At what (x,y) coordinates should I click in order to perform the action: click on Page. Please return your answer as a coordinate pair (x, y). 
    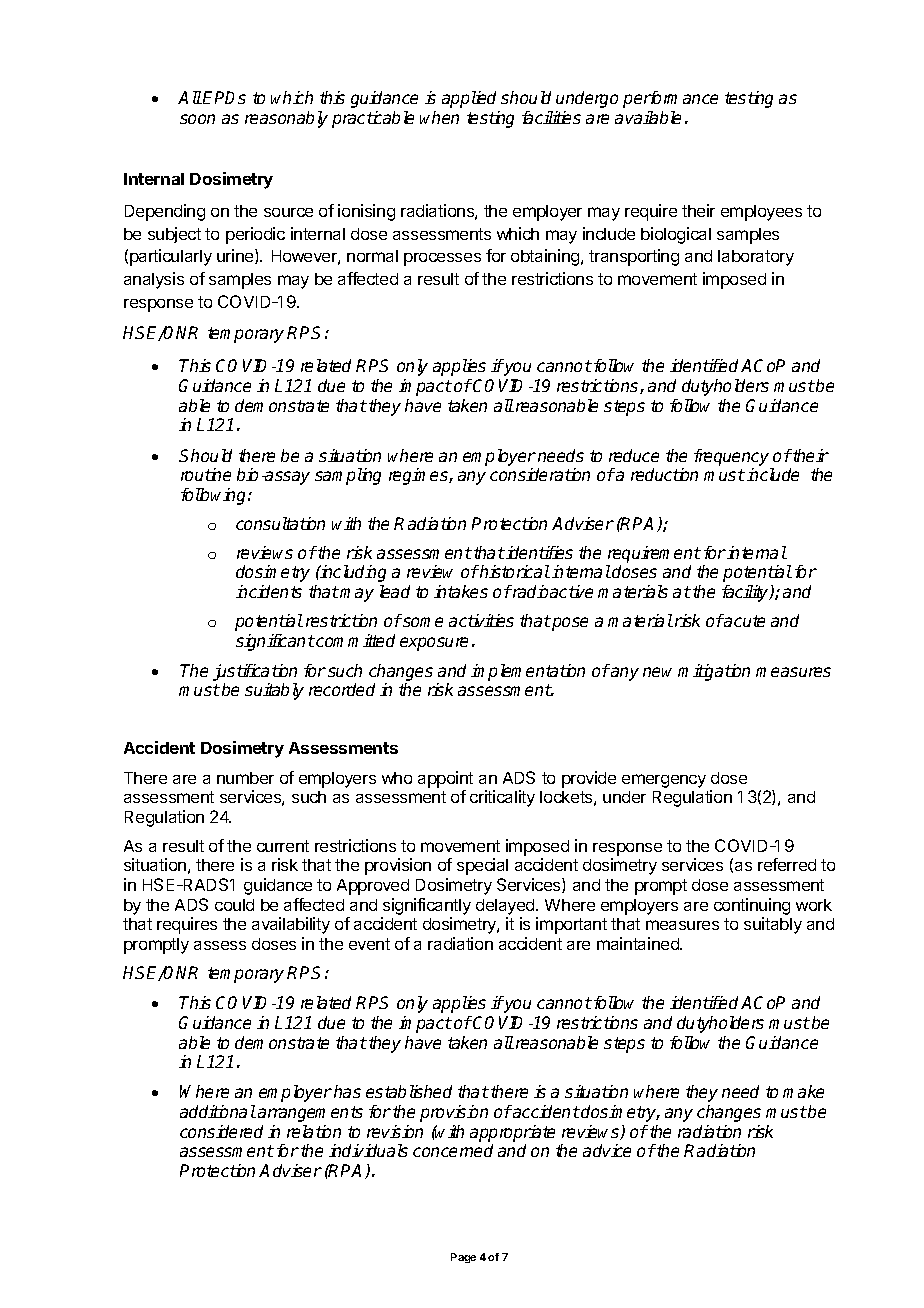
    Looking at the image, I should click on (463, 1258).
